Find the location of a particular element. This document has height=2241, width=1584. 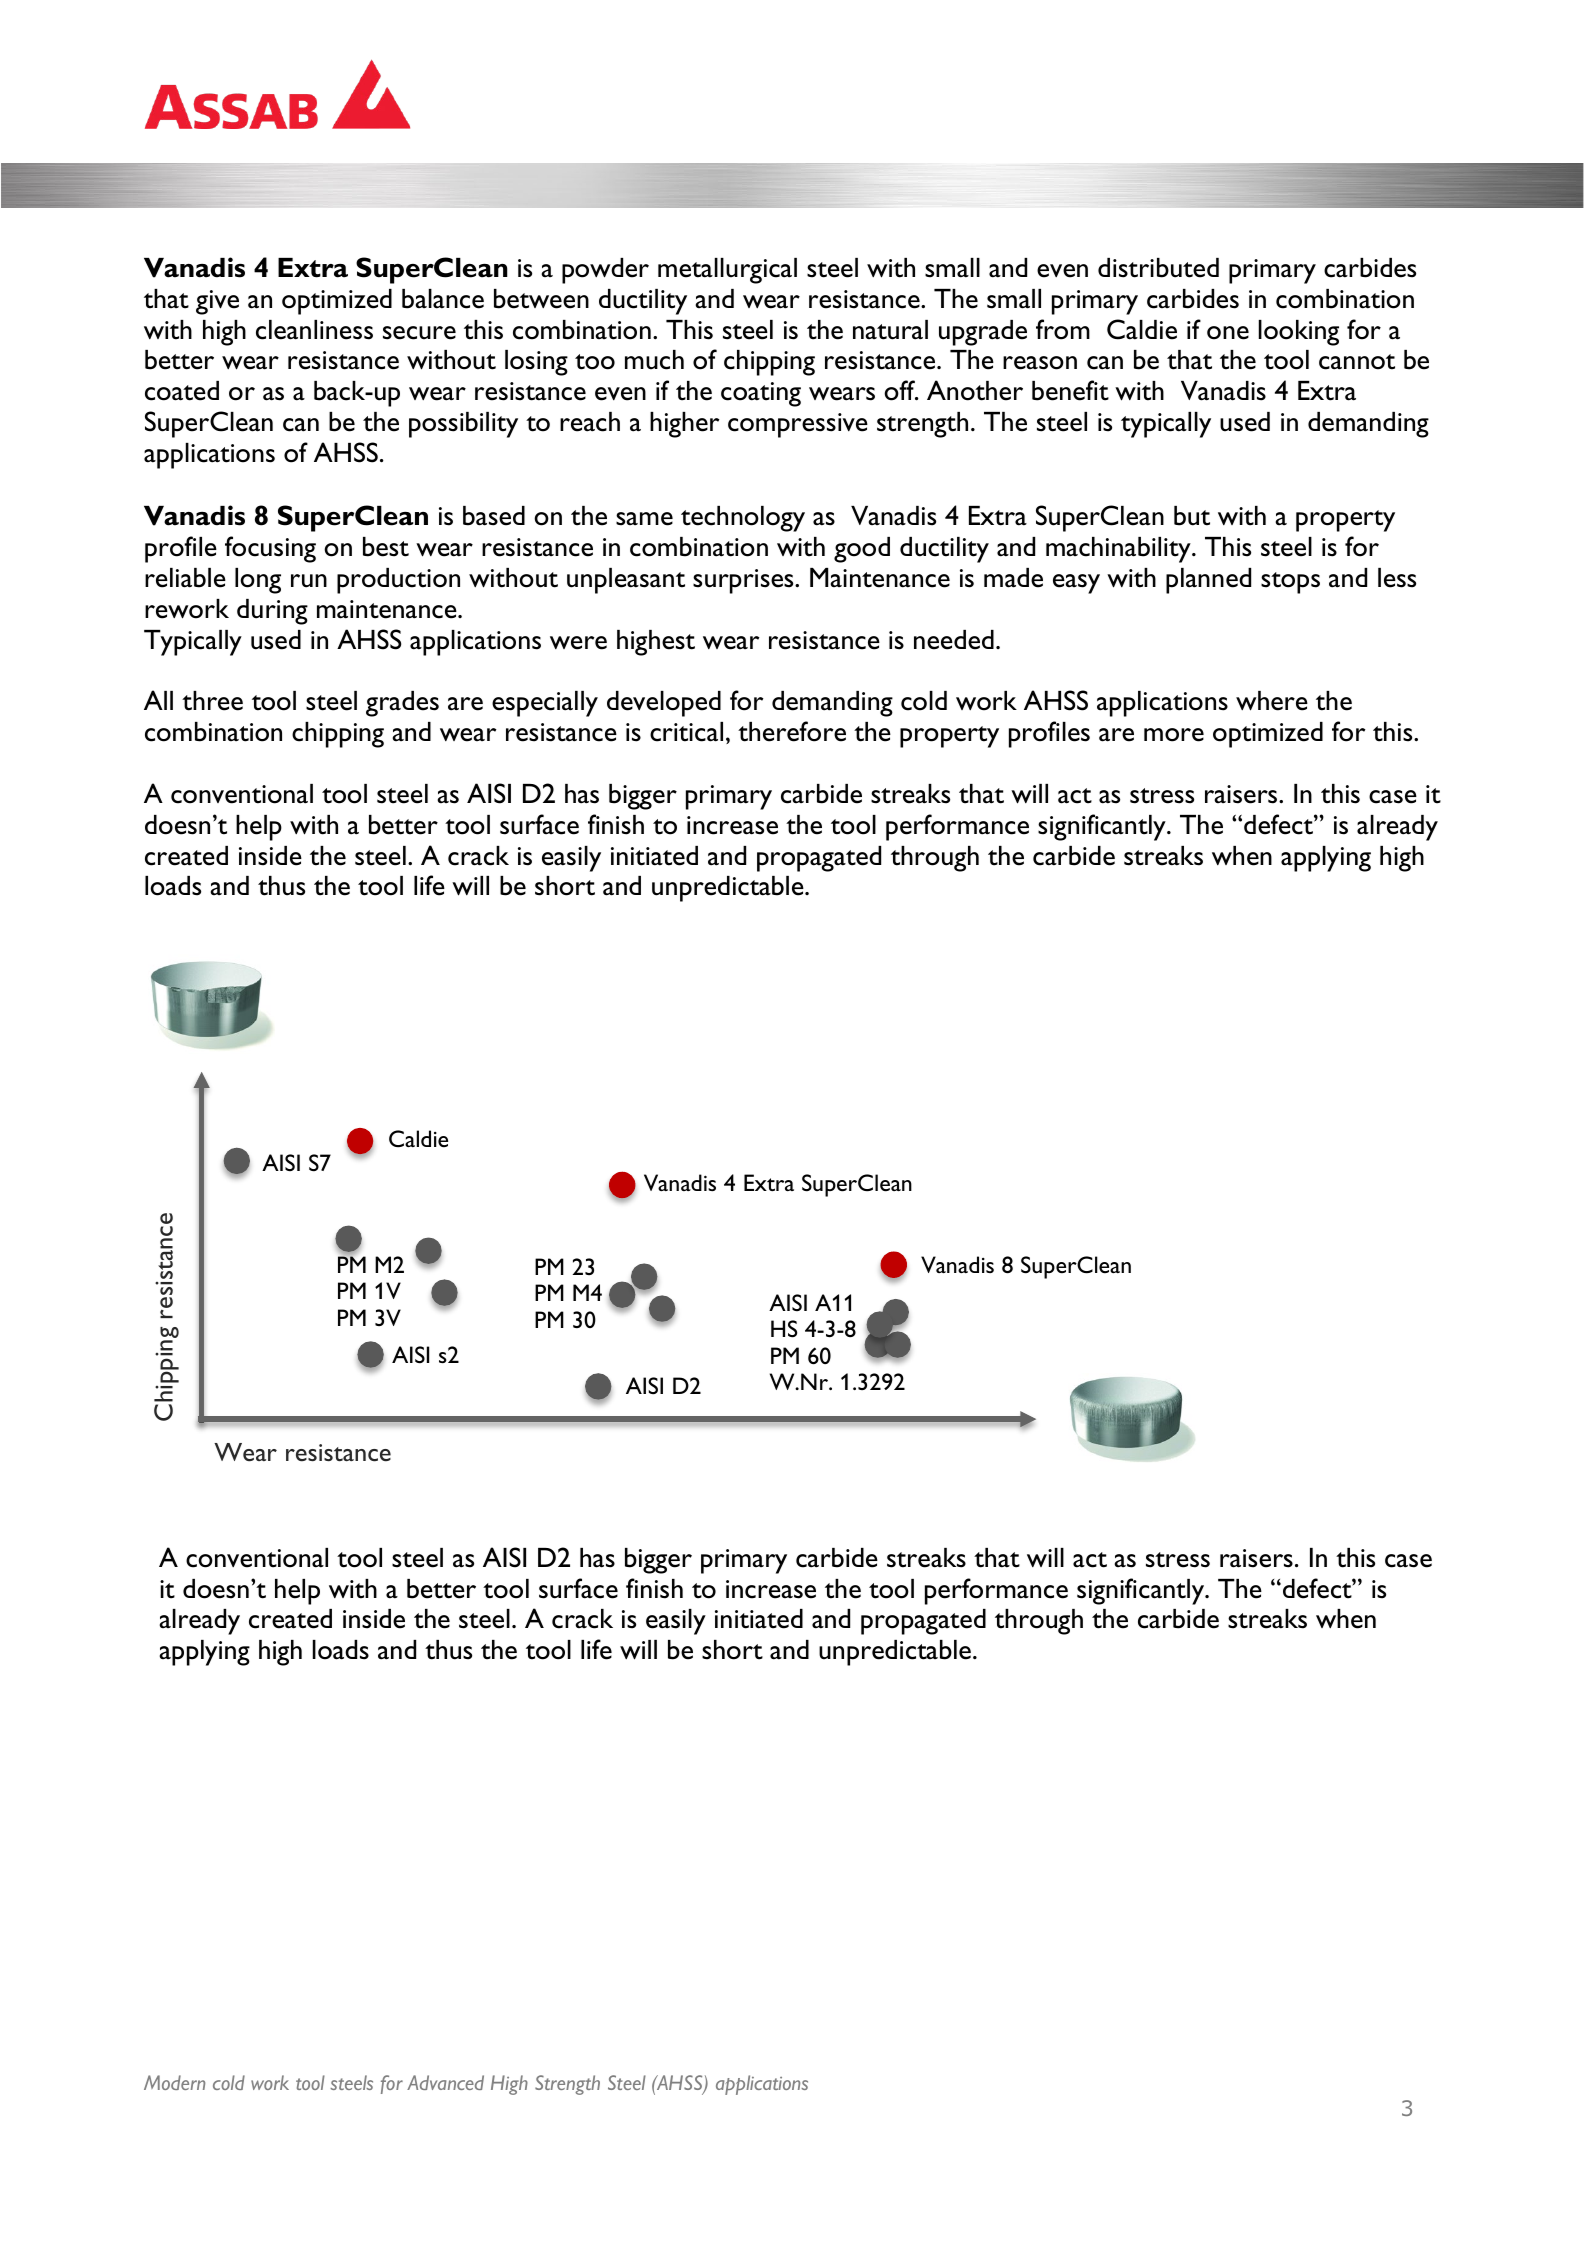

metallurgical is located at coordinates (727, 271).
